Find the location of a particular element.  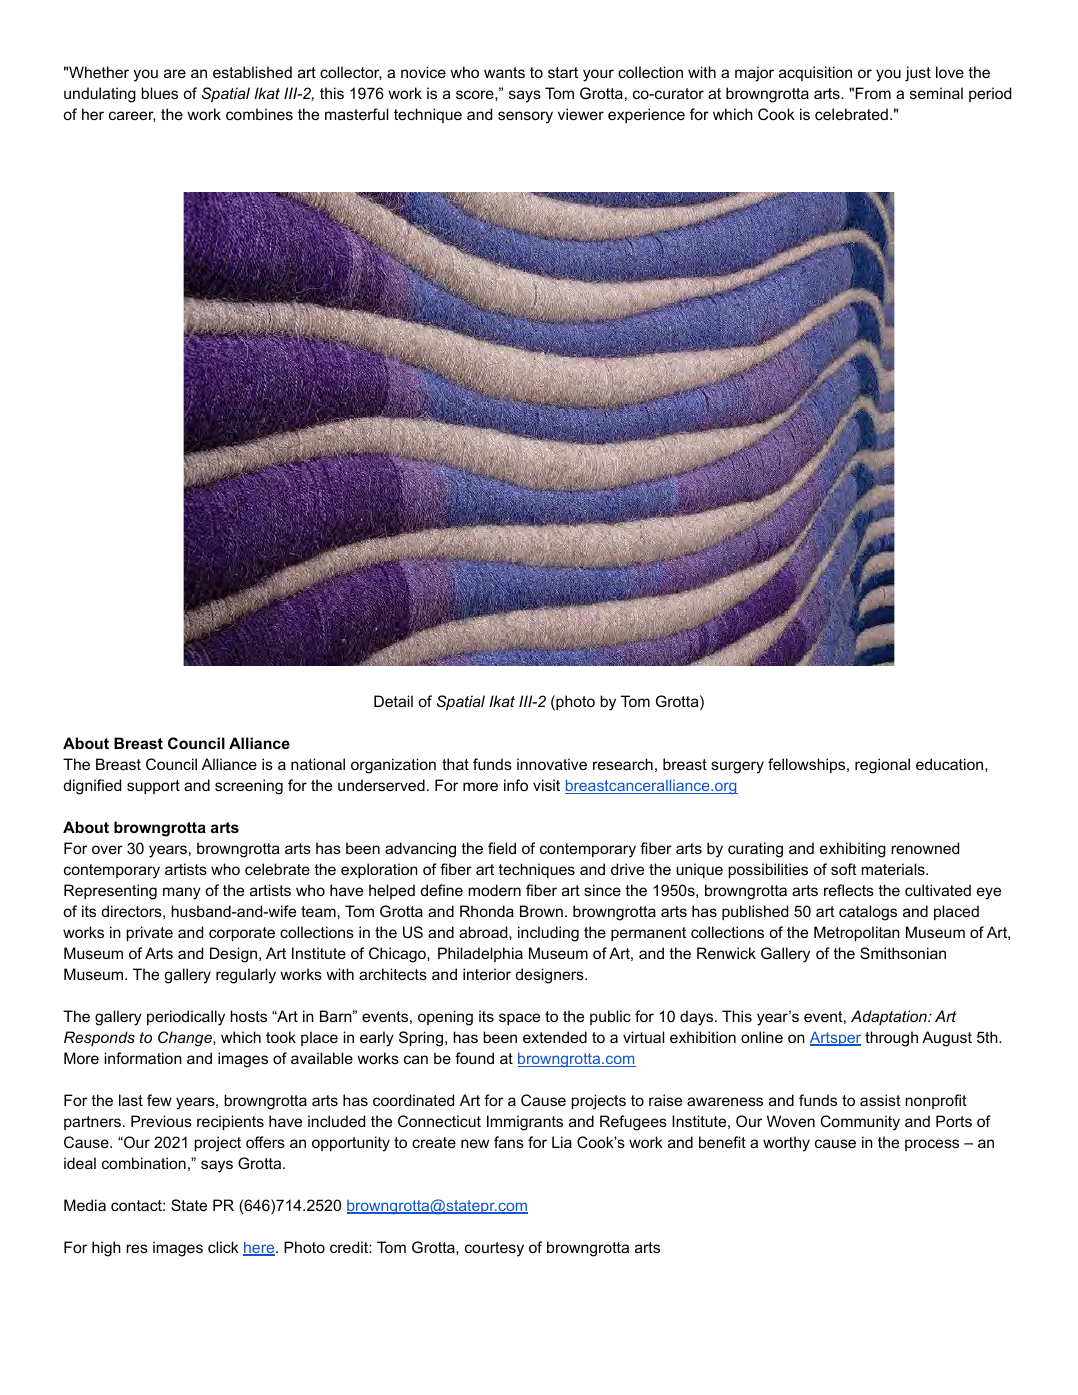

Detail is located at coordinates (393, 701).
